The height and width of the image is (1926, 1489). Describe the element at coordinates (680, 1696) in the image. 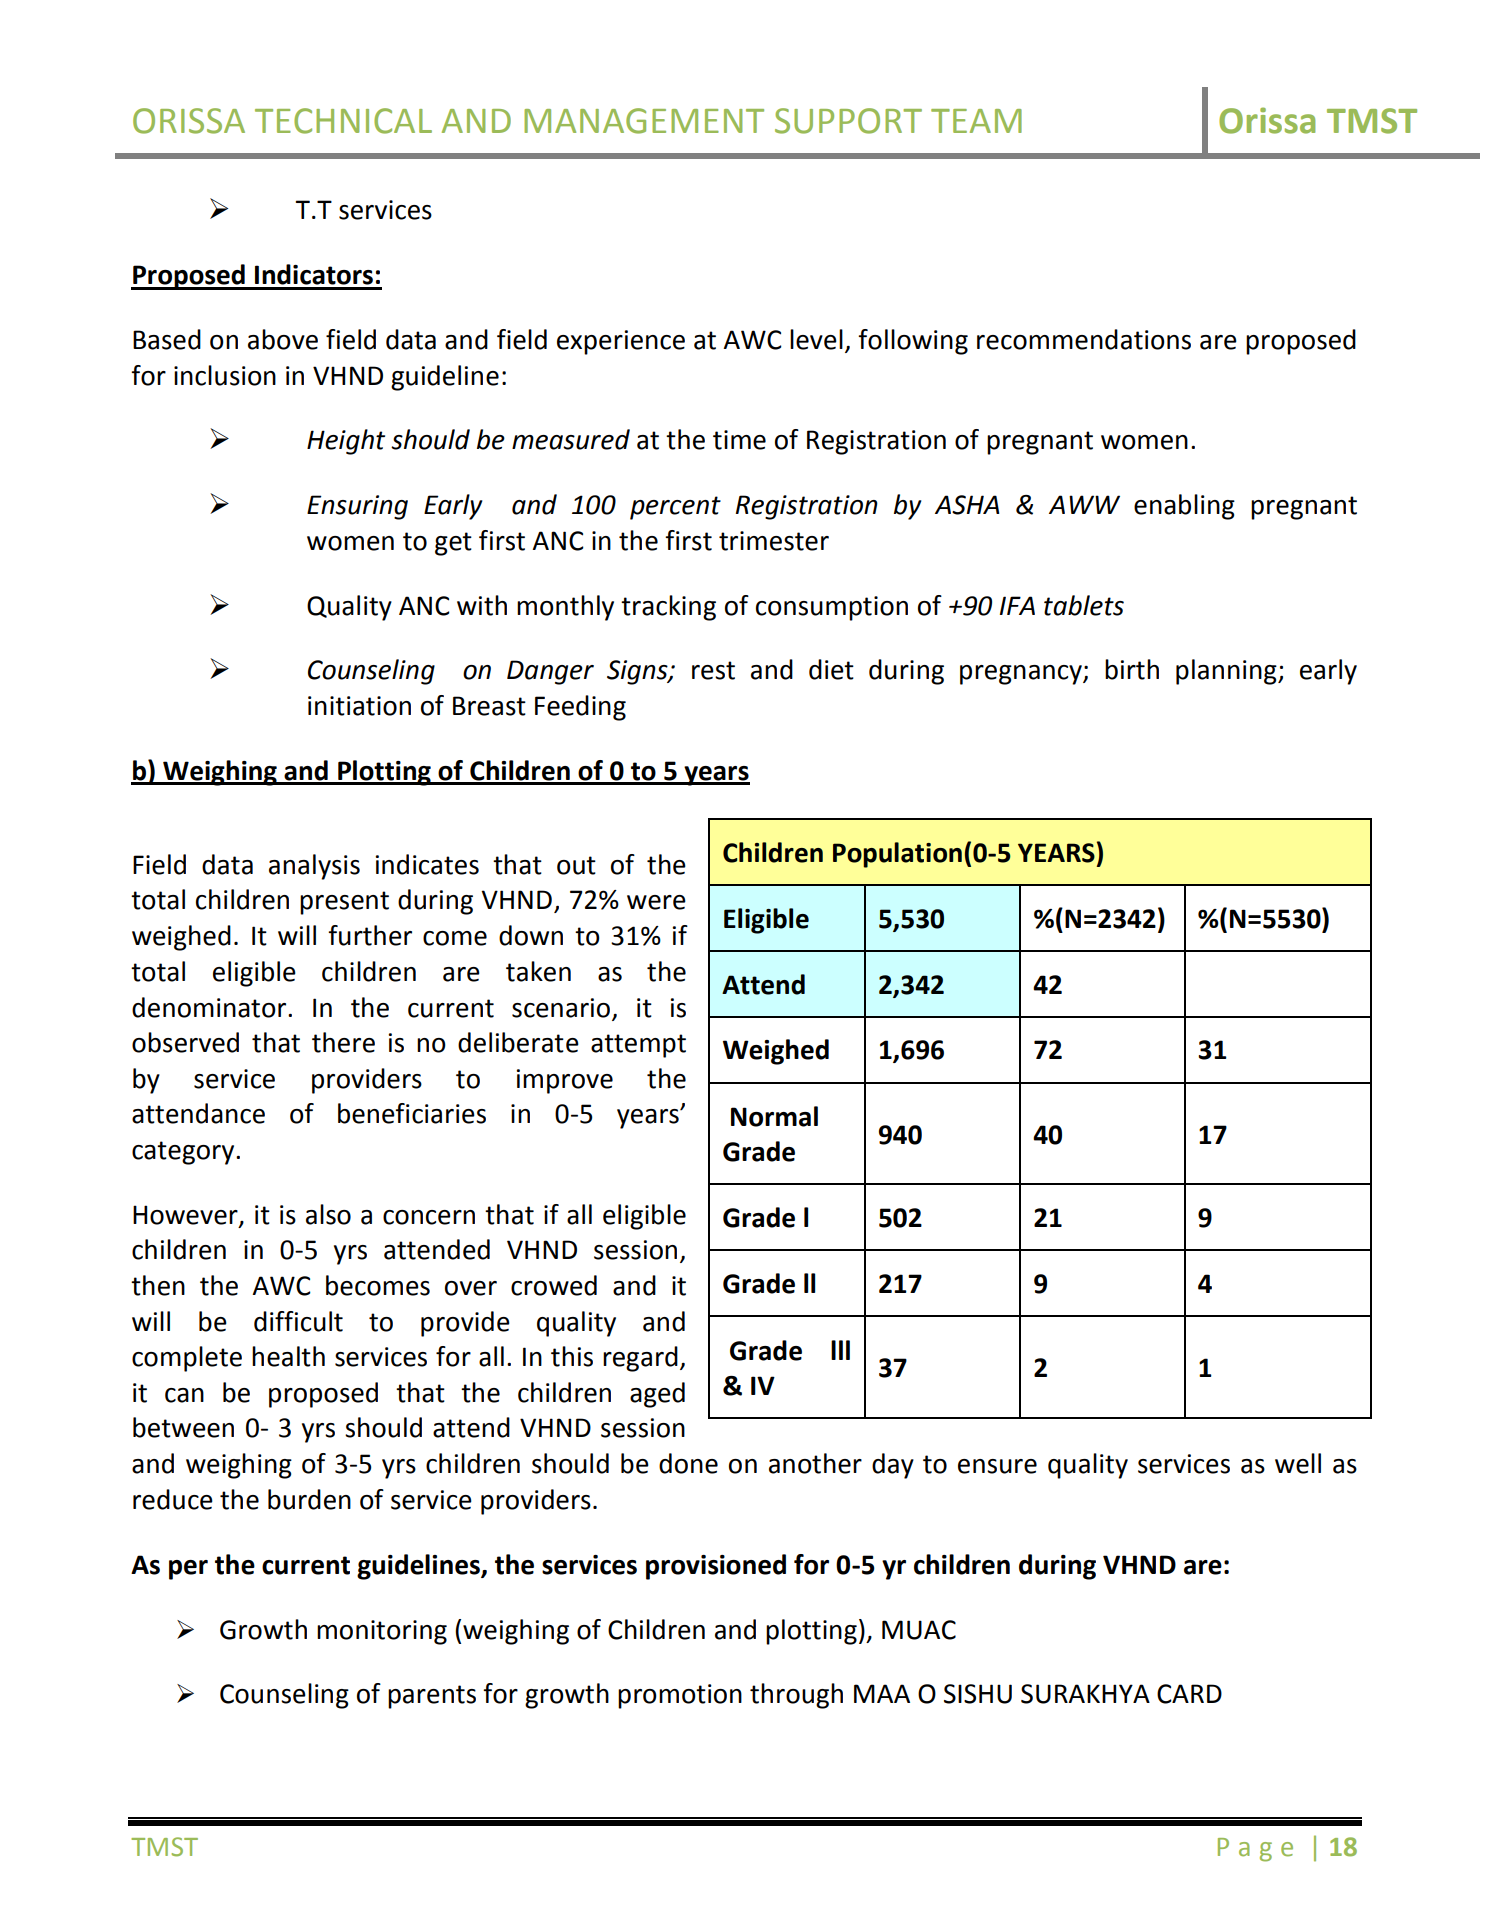

I see `promotion` at that location.
